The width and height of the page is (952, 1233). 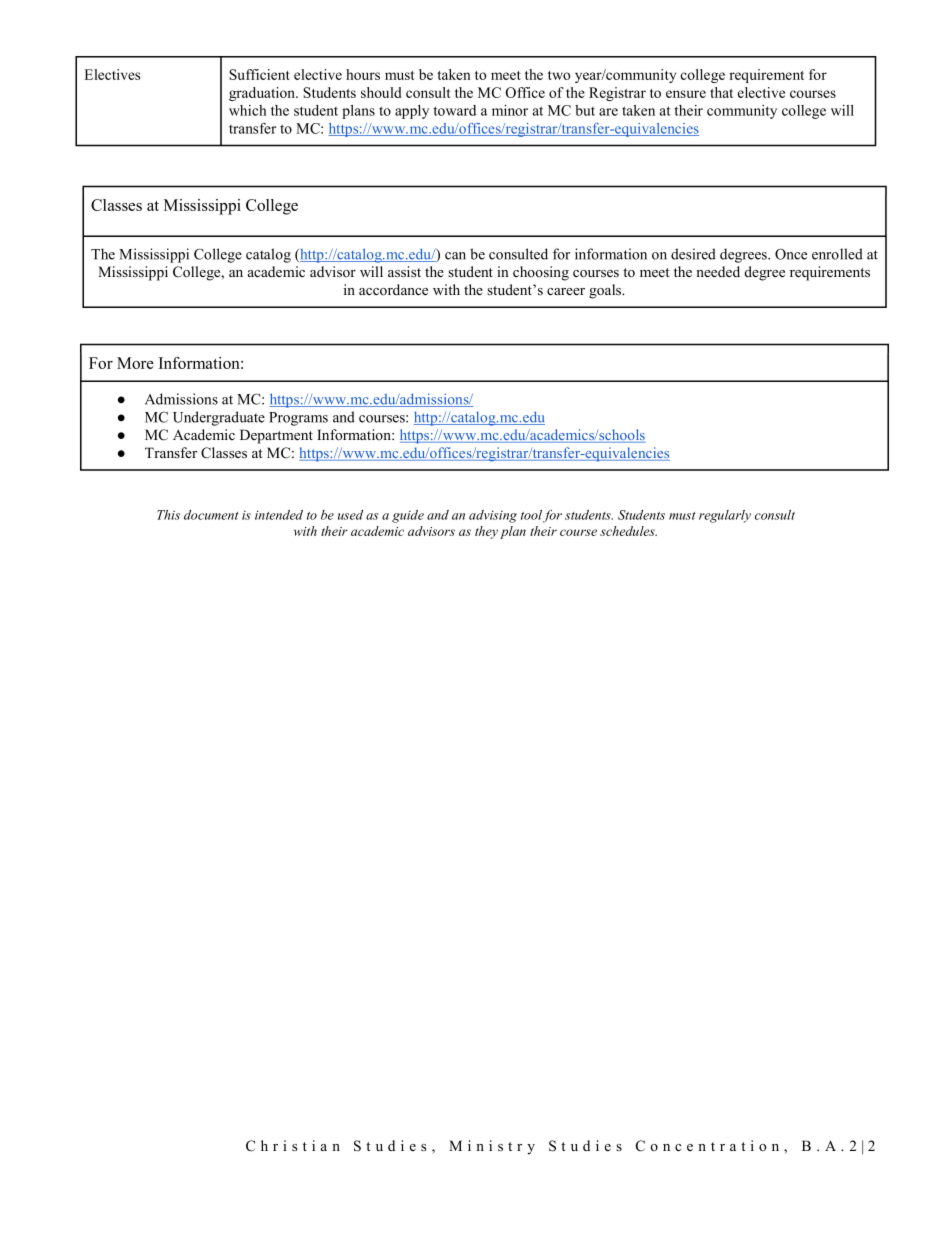 What do you see at coordinates (455, 110) in the page?
I see `toward` at bounding box center [455, 110].
